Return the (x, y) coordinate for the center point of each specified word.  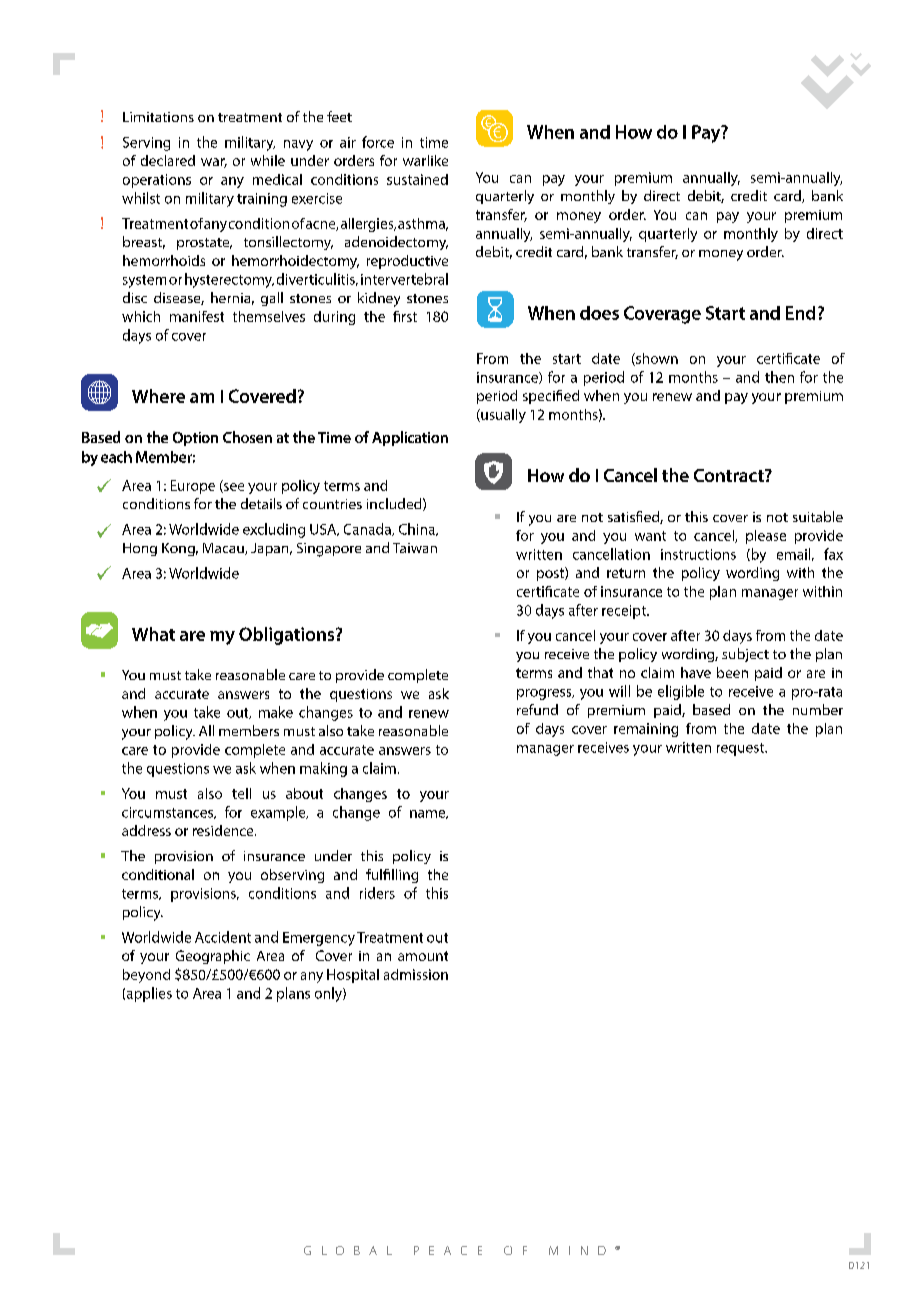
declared (168, 160)
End (800, 313)
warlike (425, 160)
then (779, 377)
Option (195, 439)
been (732, 672)
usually (502, 416)
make (276, 712)
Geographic (213, 957)
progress (545, 694)
